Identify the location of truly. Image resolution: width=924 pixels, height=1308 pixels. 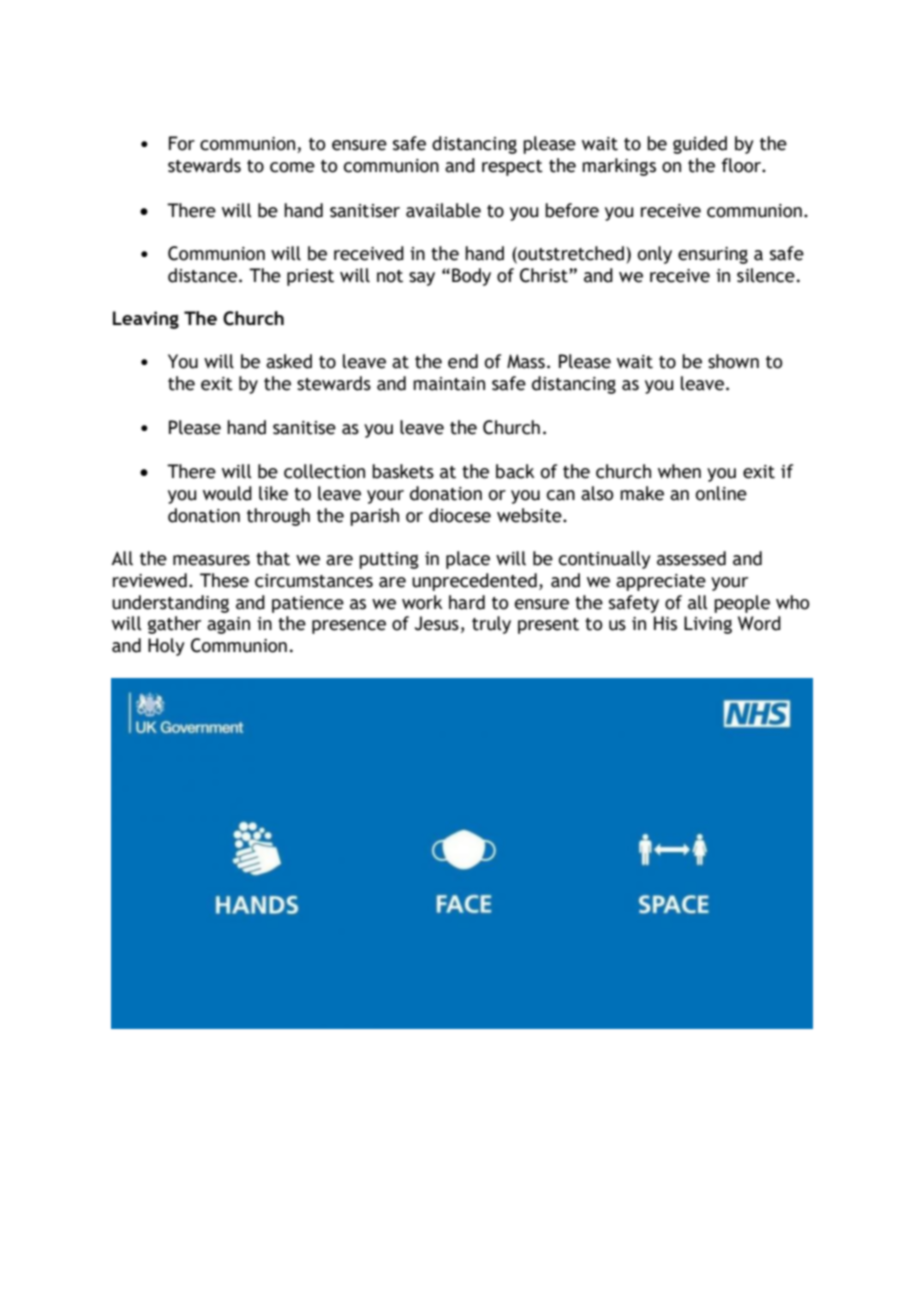
(491, 625).
